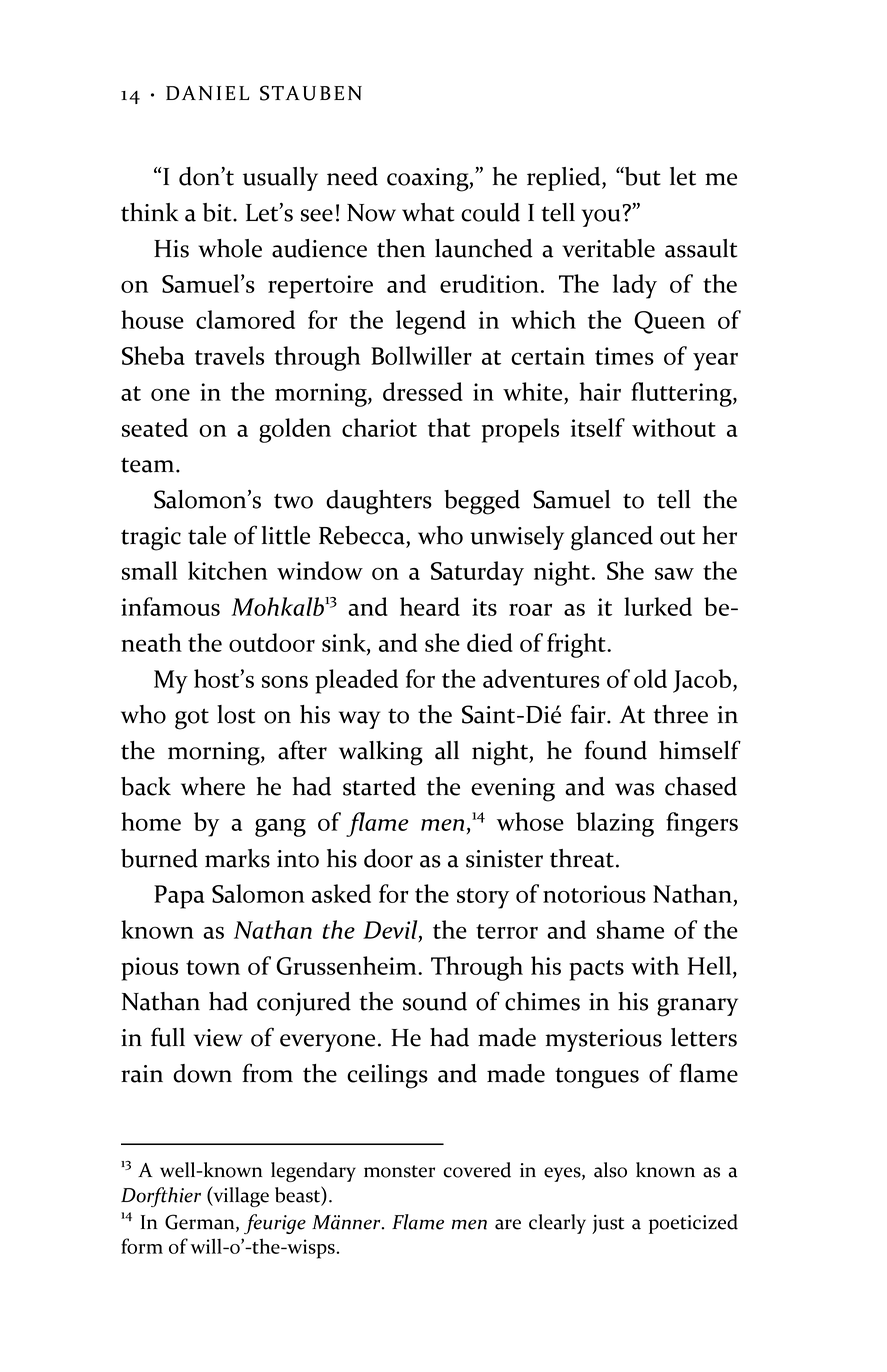 This document has width=887, height=1372. I want to click on but, so click(642, 176).
